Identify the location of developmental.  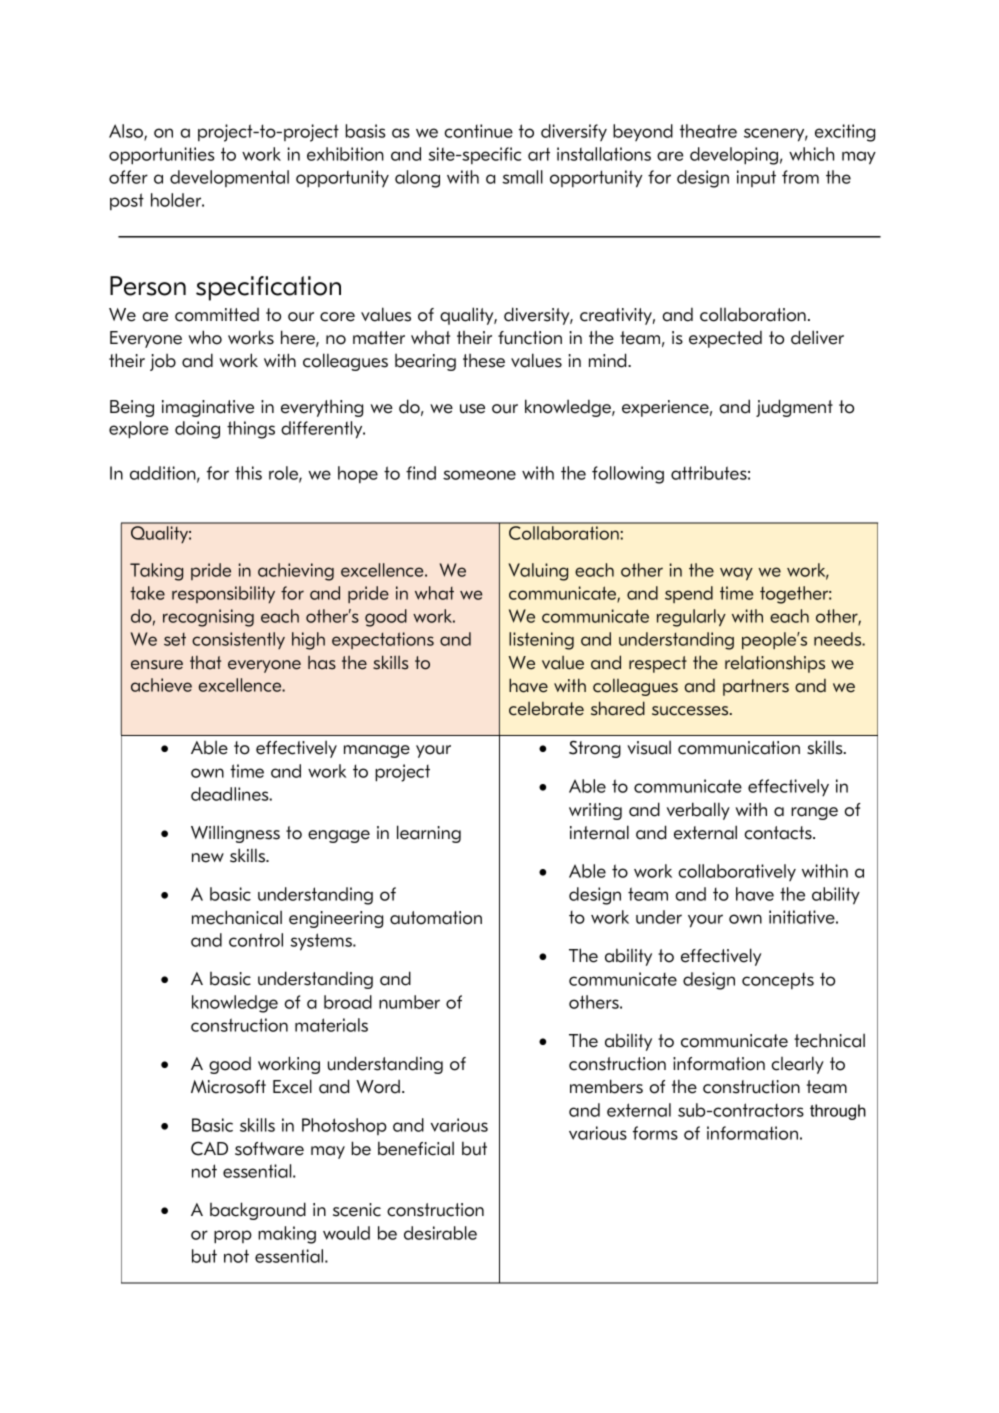
(229, 178).
